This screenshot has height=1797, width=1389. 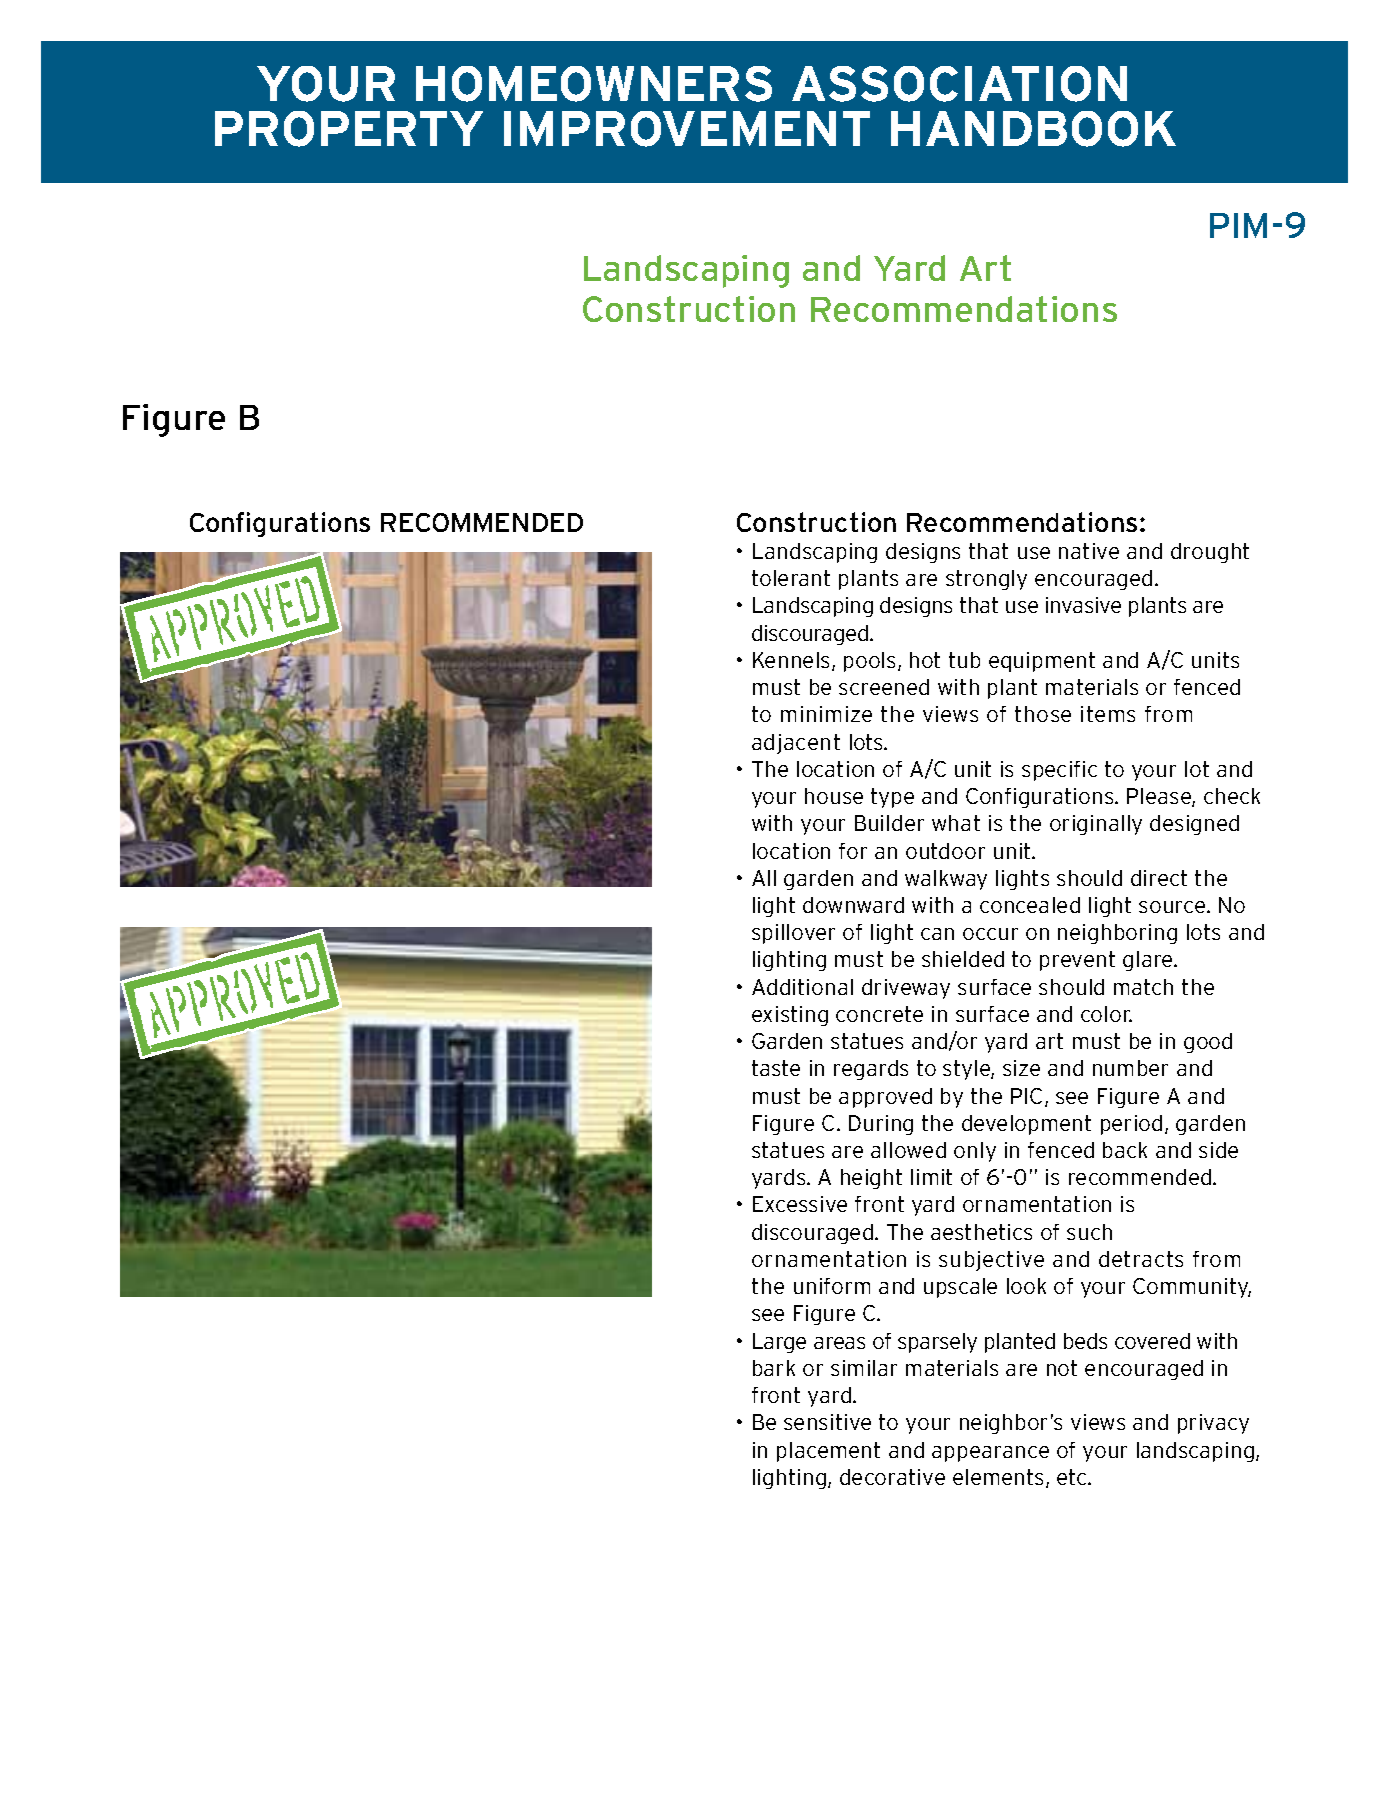 I want to click on bark, so click(x=774, y=1368).
